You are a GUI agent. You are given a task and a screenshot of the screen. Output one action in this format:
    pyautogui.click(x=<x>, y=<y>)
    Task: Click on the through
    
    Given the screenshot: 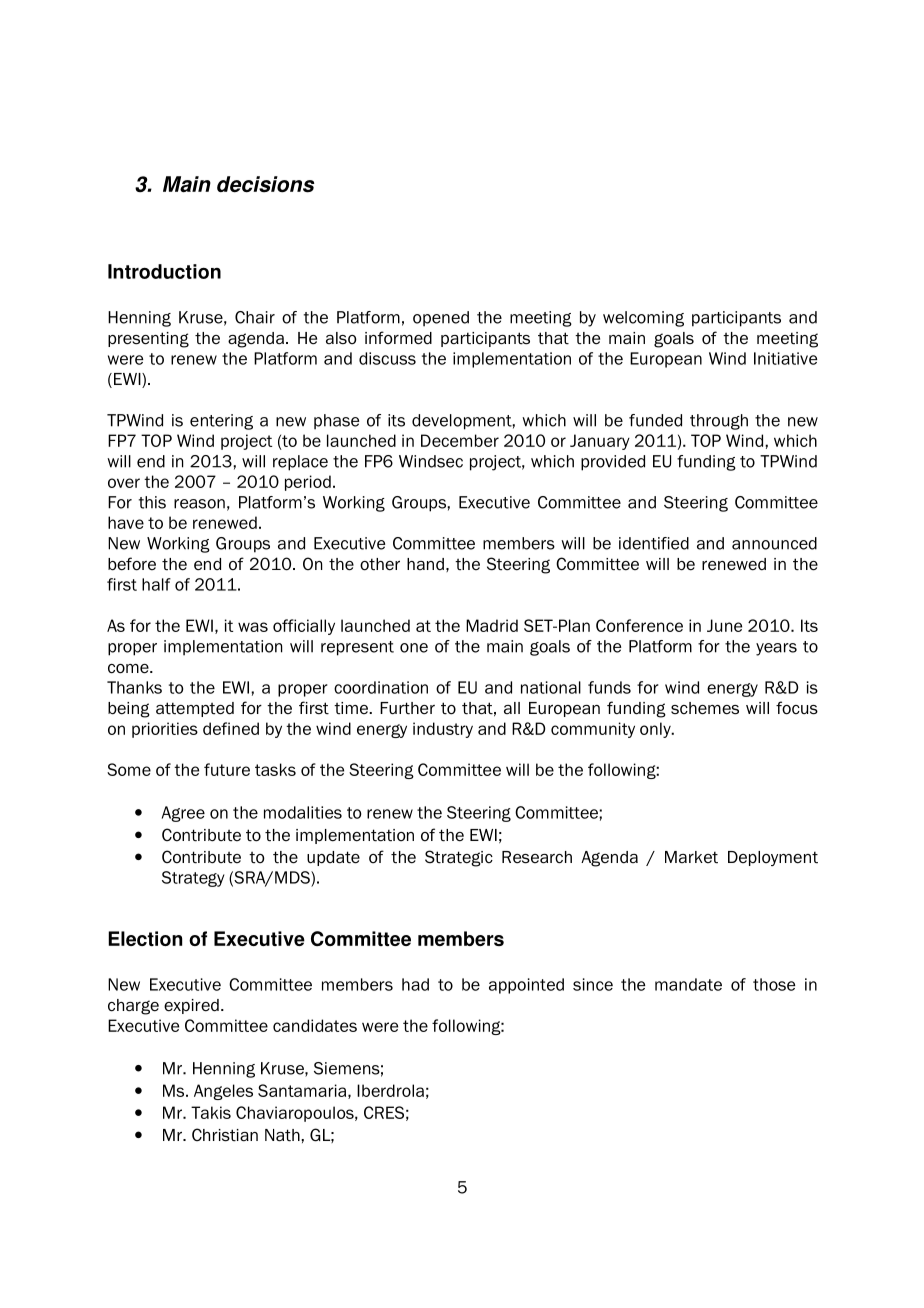 What is the action you would take?
    pyautogui.click(x=719, y=422)
